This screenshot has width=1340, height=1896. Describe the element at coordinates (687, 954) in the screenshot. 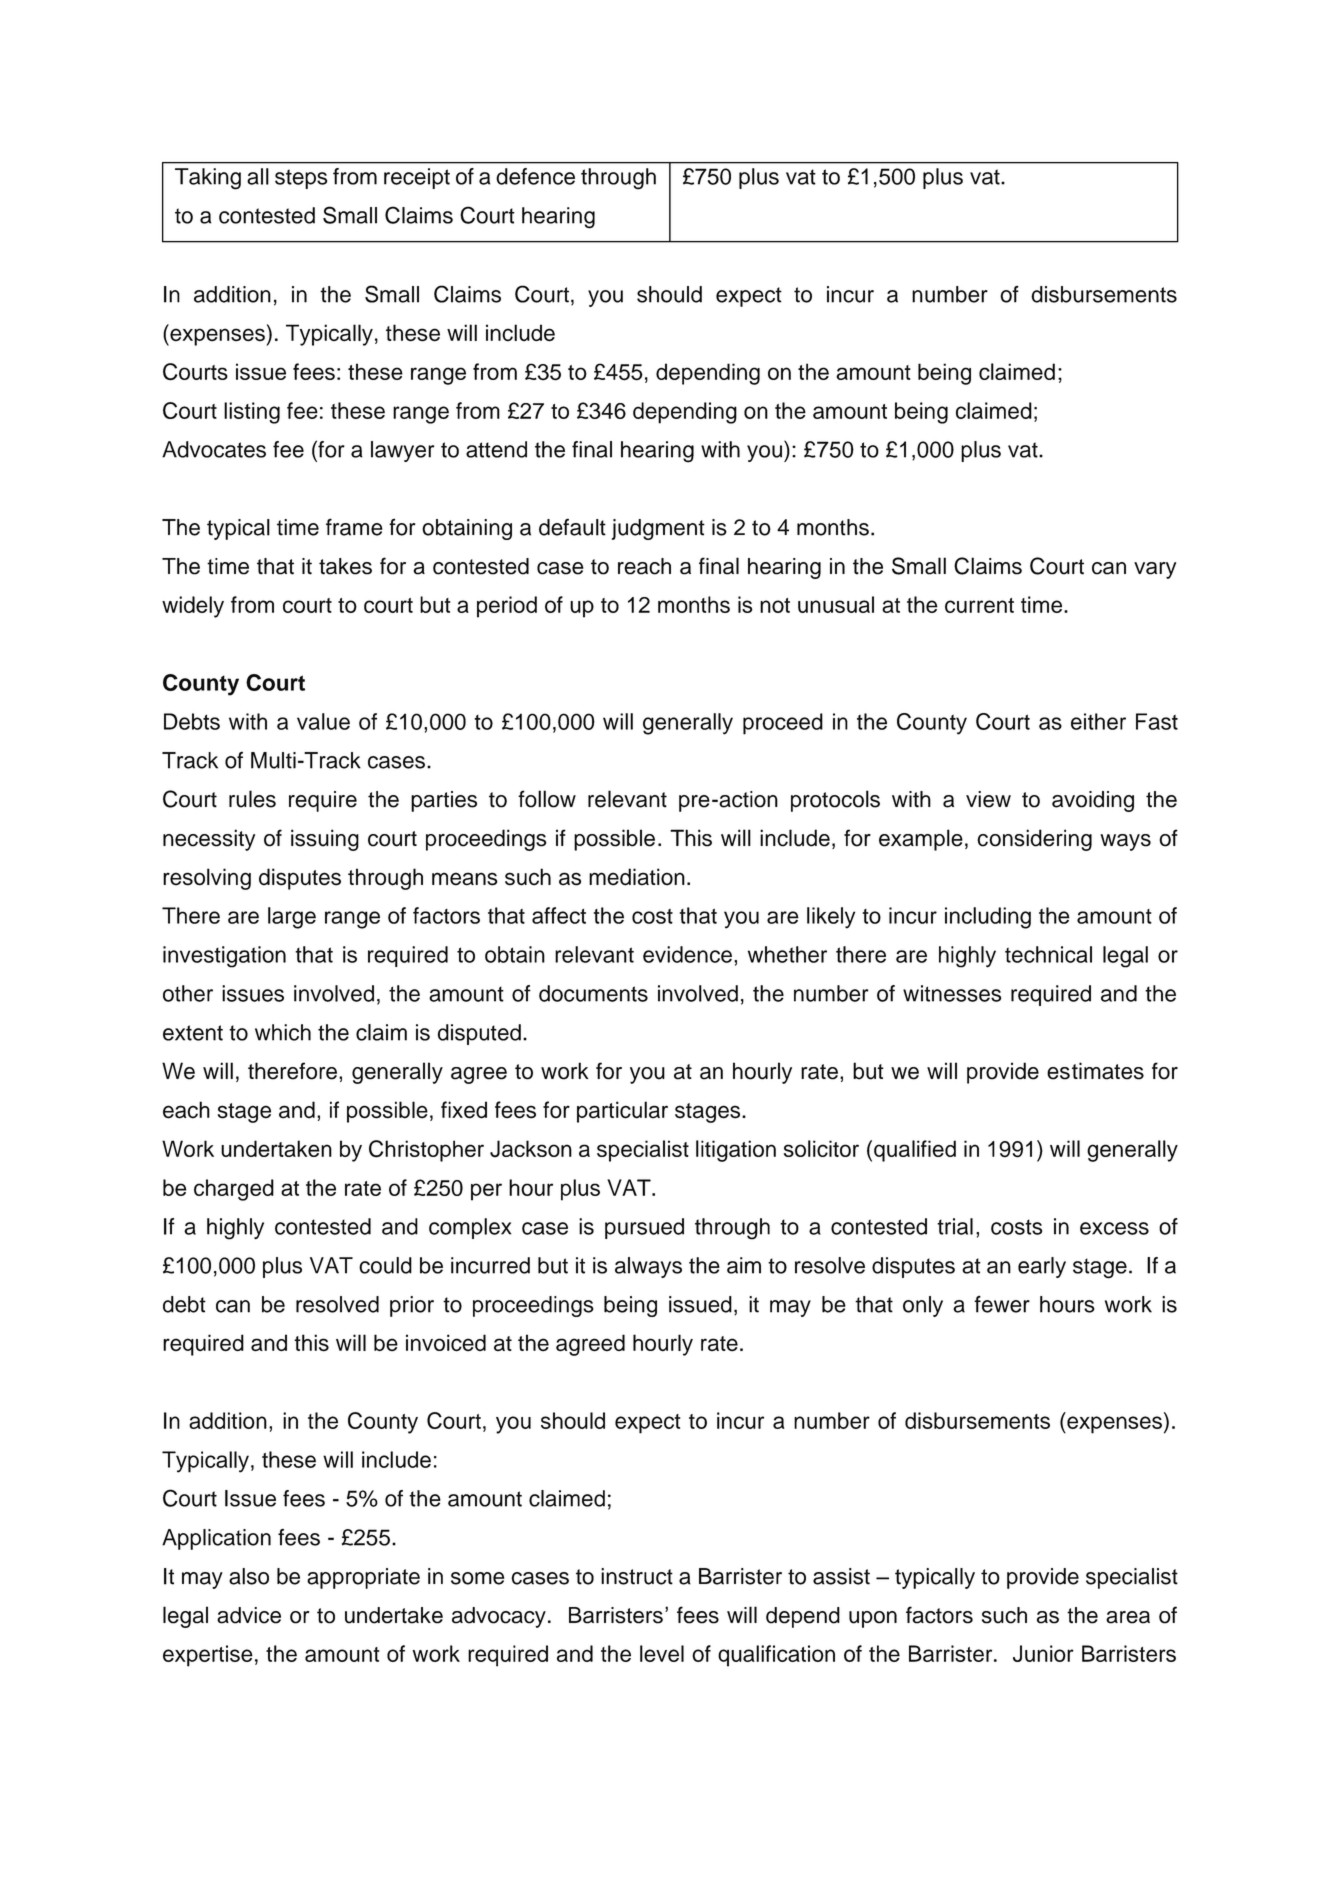

I see `evidence` at that location.
